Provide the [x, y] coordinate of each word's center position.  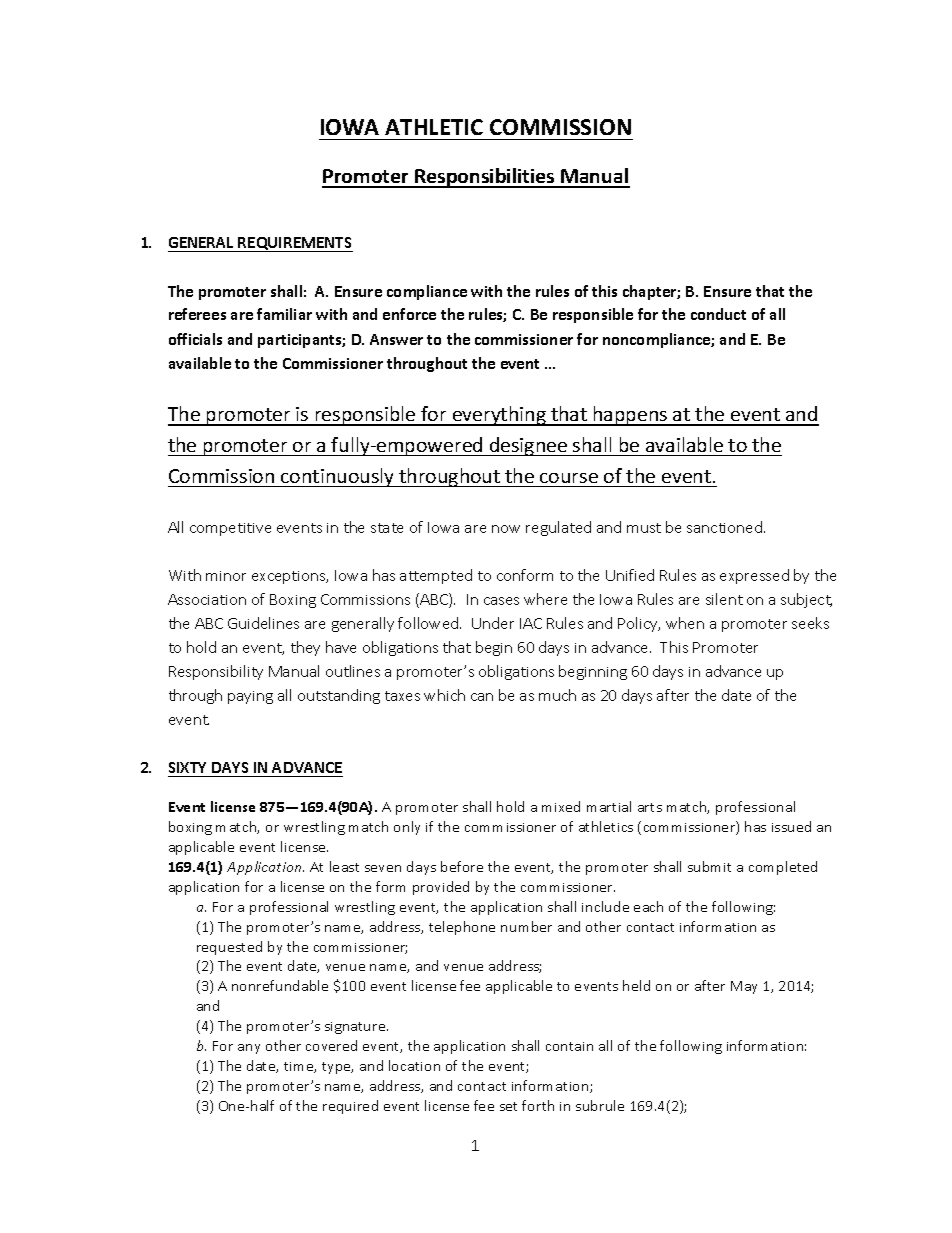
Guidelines [263, 623]
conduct [718, 314]
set [508, 1106]
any [249, 1049]
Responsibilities [485, 178]
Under [493, 623]
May [744, 987]
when [685, 623]
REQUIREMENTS [295, 244]
